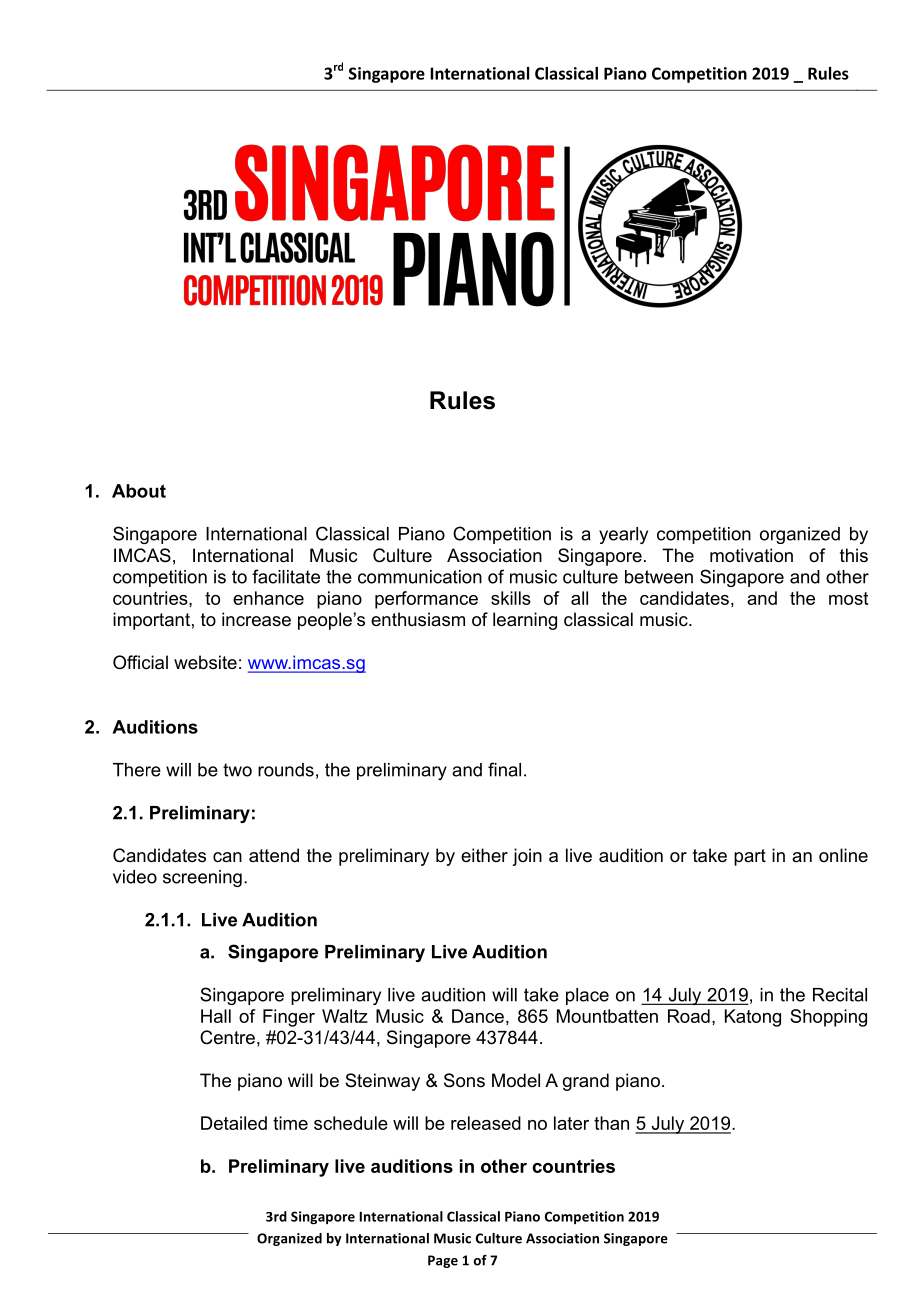 Image resolution: width=924 pixels, height=1308 pixels. Describe the element at coordinates (139, 491) in the screenshot. I see `About` at that location.
